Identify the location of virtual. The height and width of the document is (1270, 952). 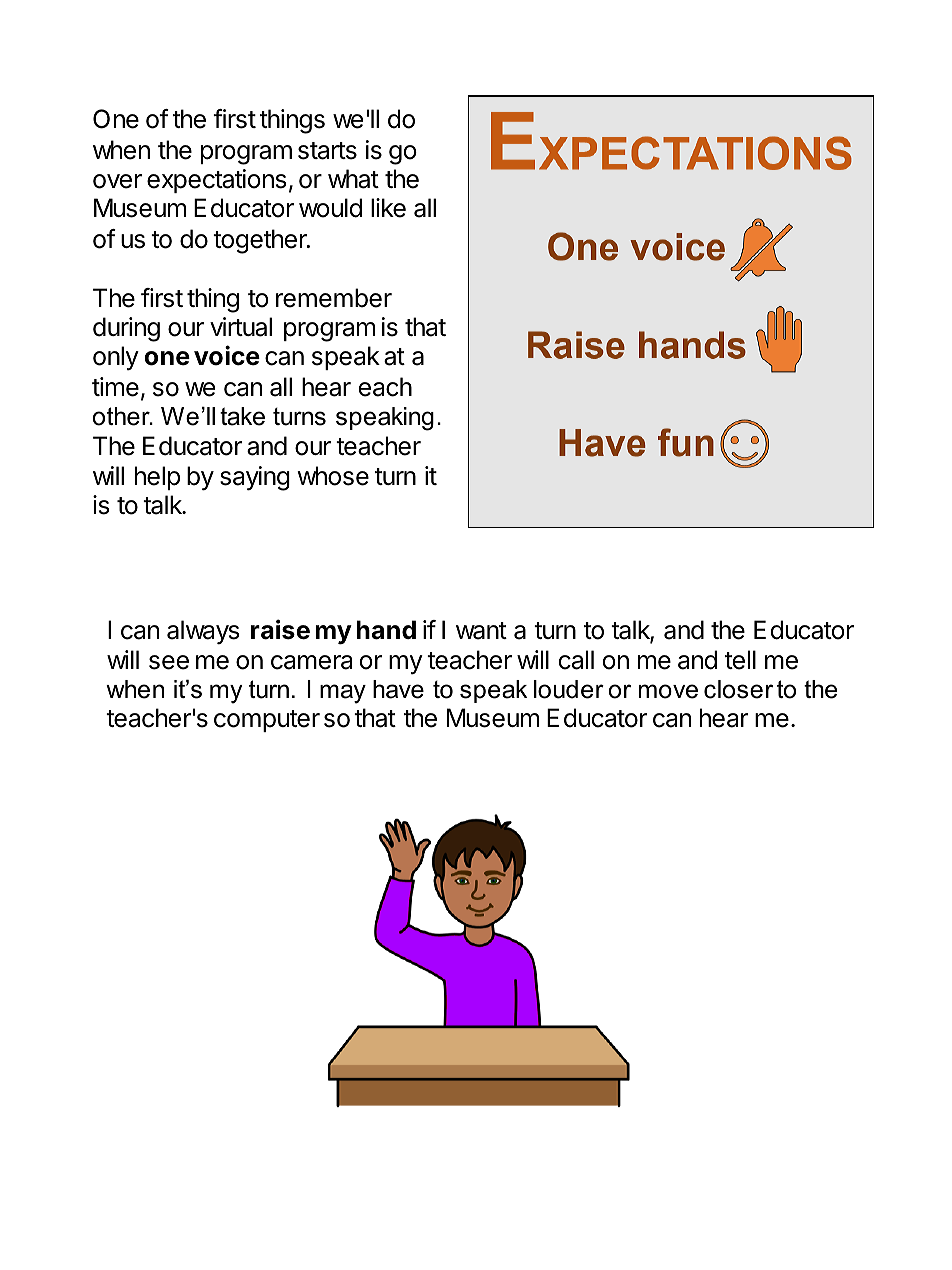
(241, 327).
